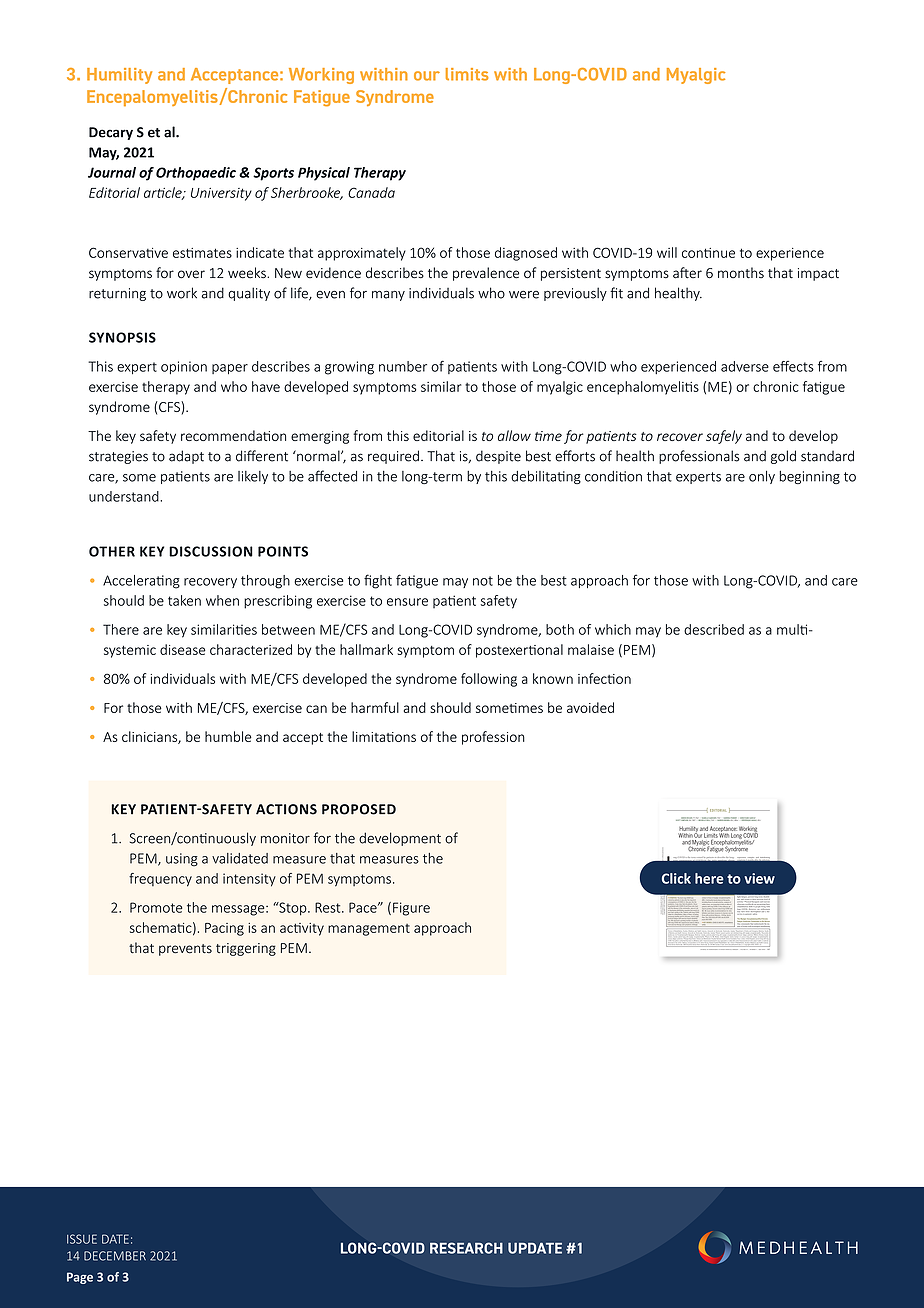 This screenshot has width=924, height=1308. Describe the element at coordinates (184, 600) in the screenshot. I see `taken` at that location.
